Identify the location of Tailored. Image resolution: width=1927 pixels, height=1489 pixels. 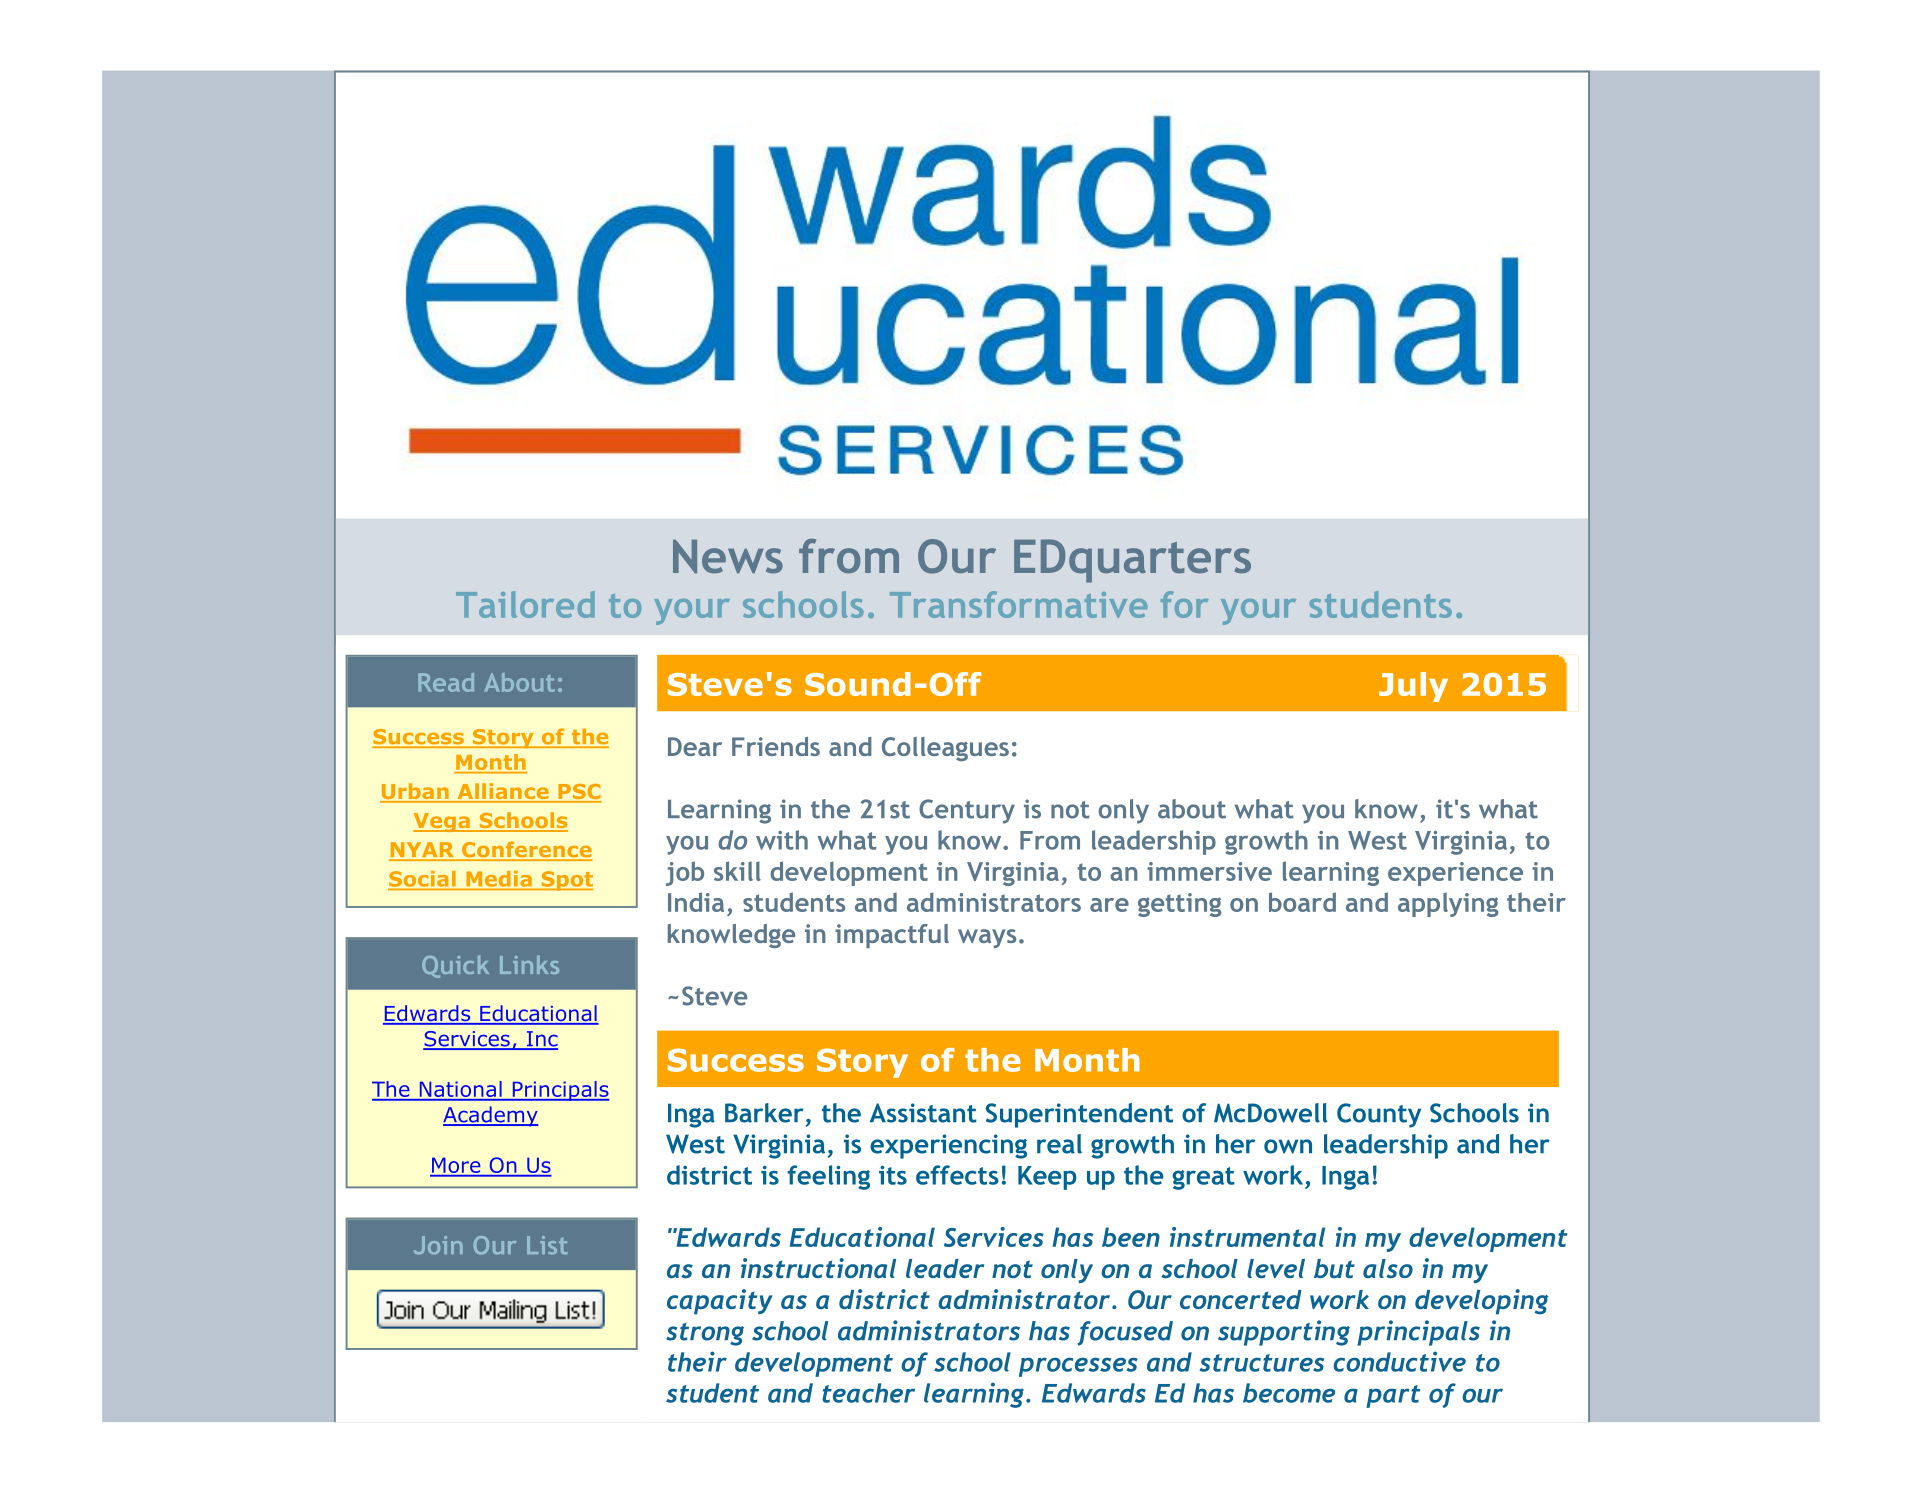
(525, 604).
